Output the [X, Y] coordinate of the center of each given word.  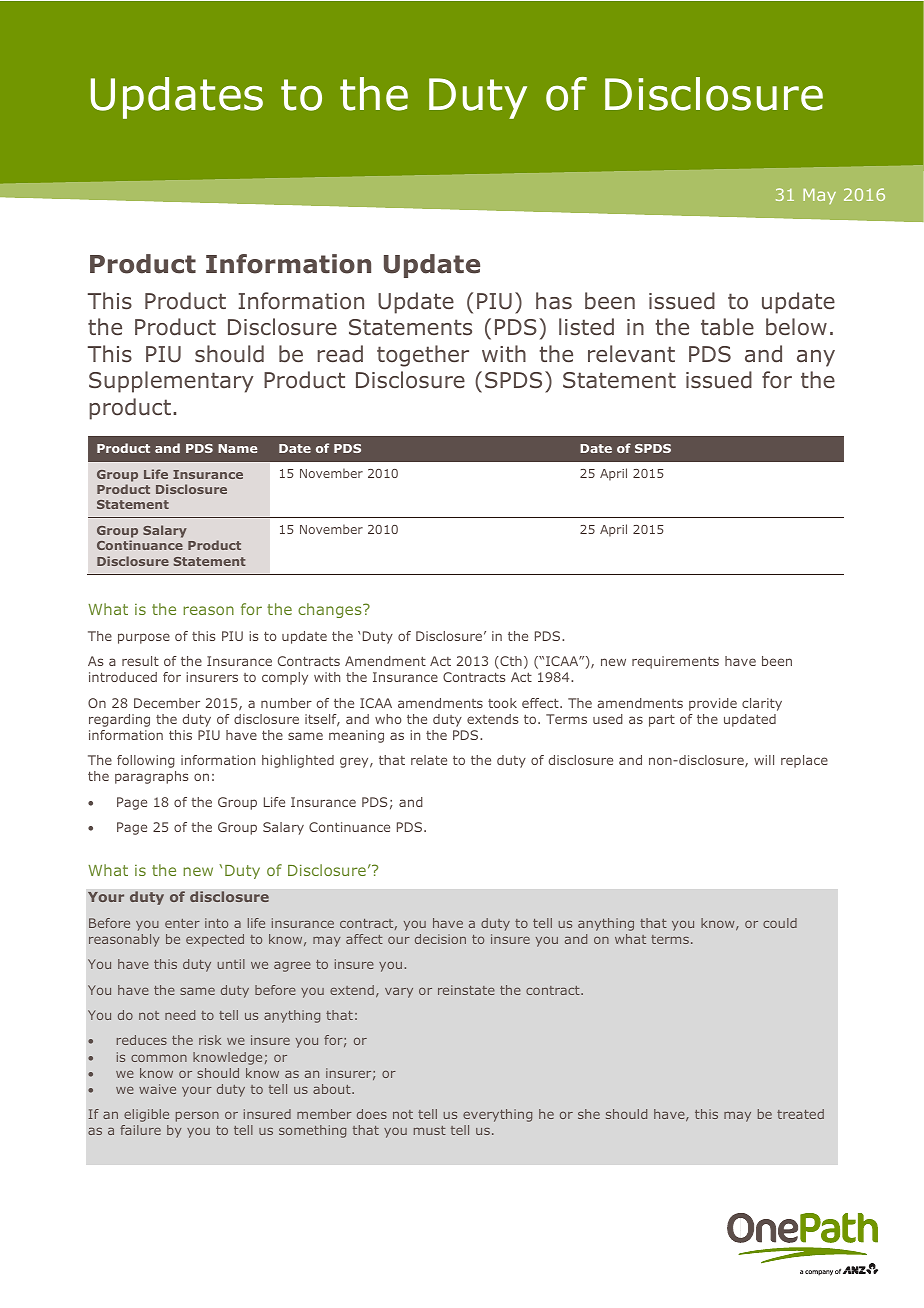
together [423, 356]
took [502, 703]
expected [215, 940]
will [764, 760]
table [727, 327]
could [780, 923]
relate [429, 760]
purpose [144, 638]
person [197, 1116]
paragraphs [151, 777]
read [340, 354]
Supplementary [171, 382]
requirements [675, 662]
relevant [631, 354]
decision [440, 939]
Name [237, 448]
